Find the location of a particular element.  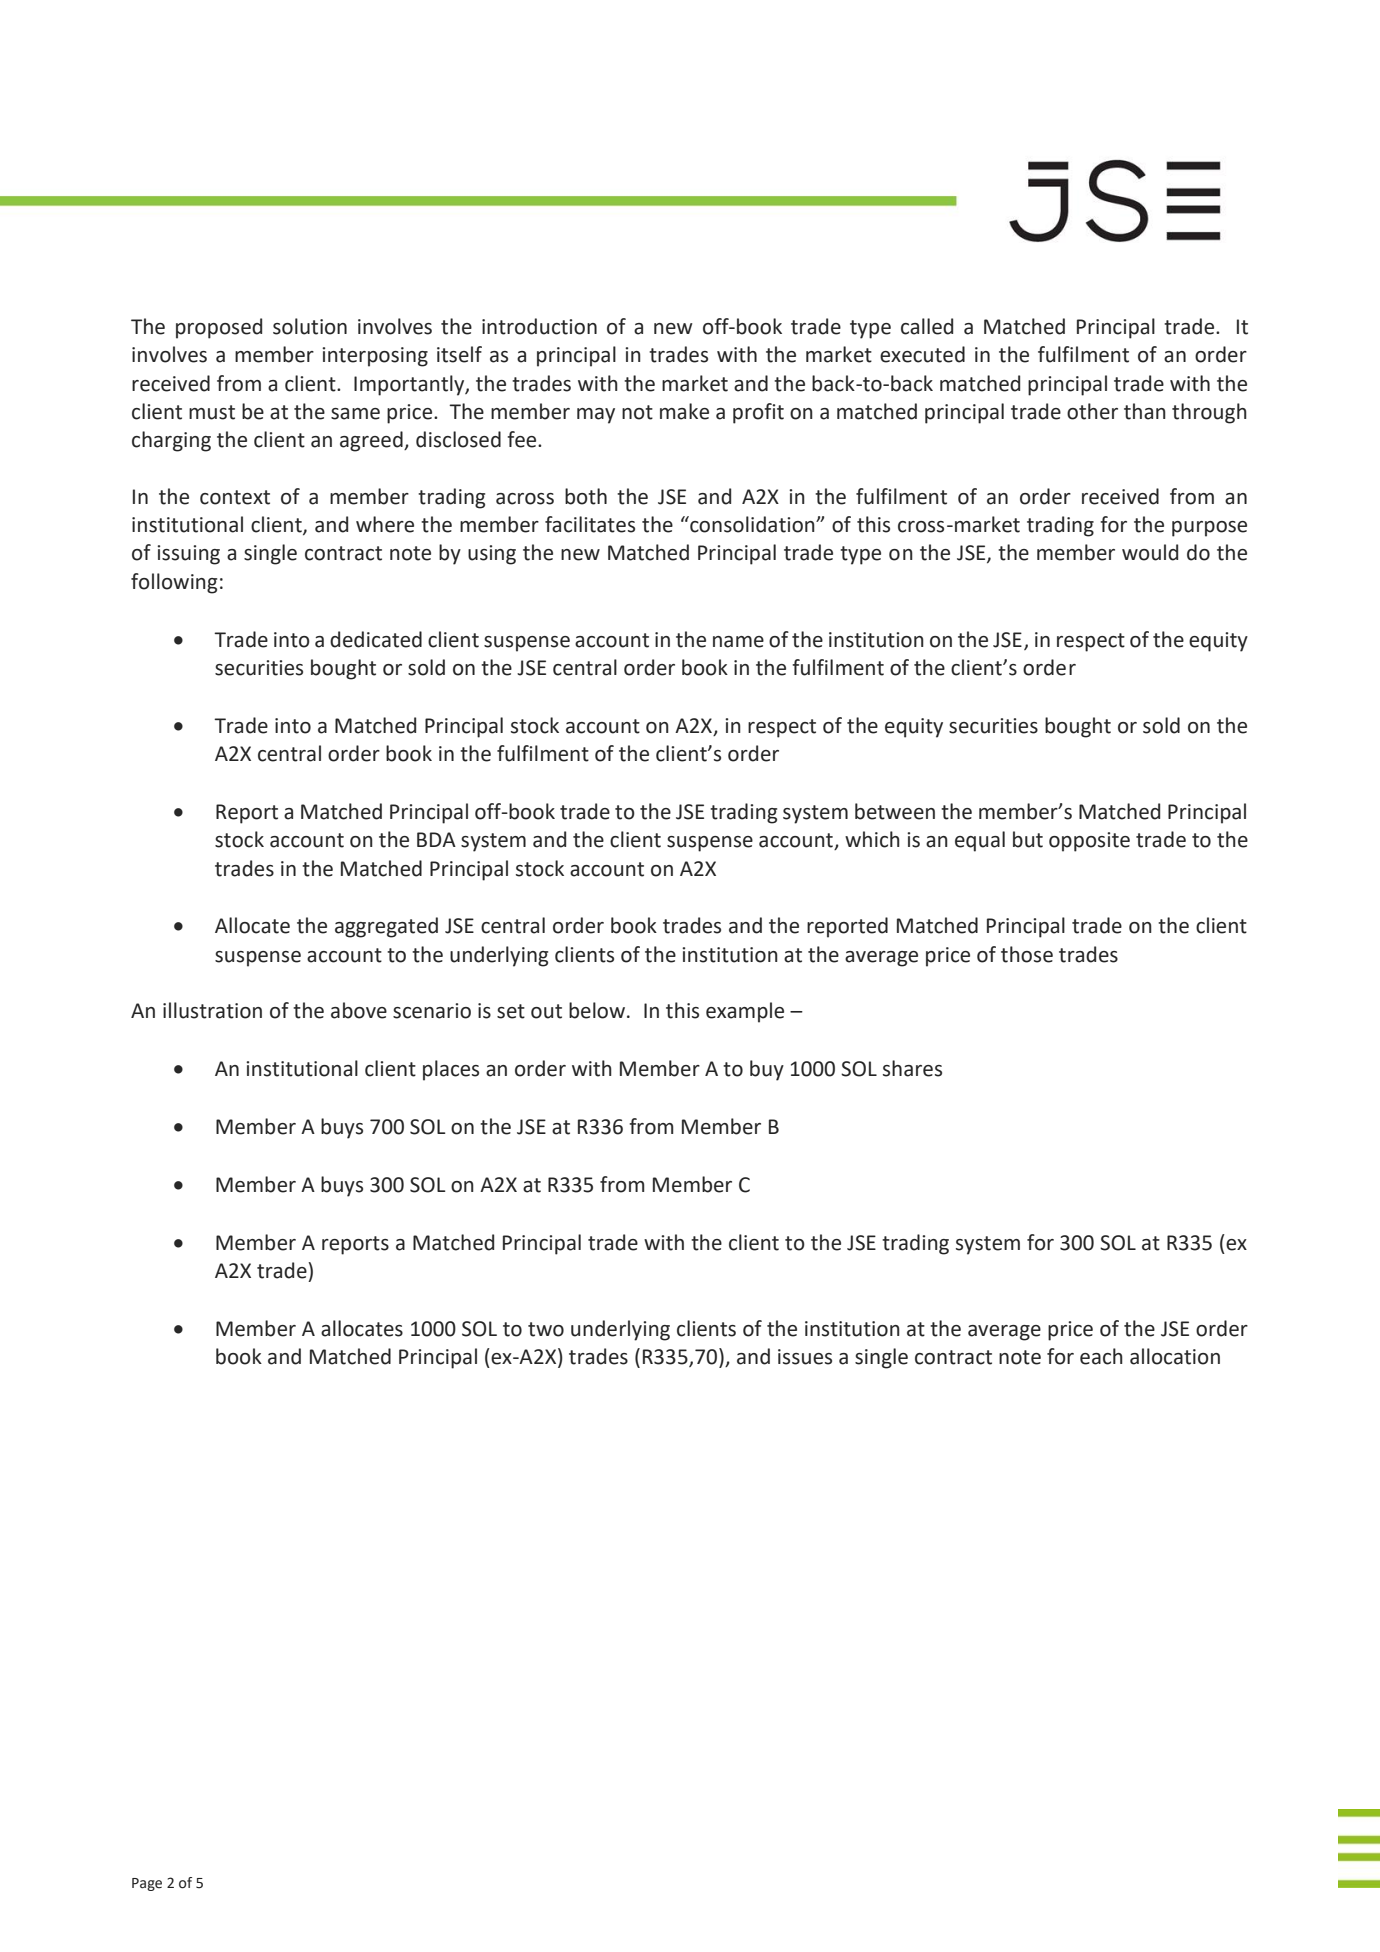

other is located at coordinates (1092, 411).
